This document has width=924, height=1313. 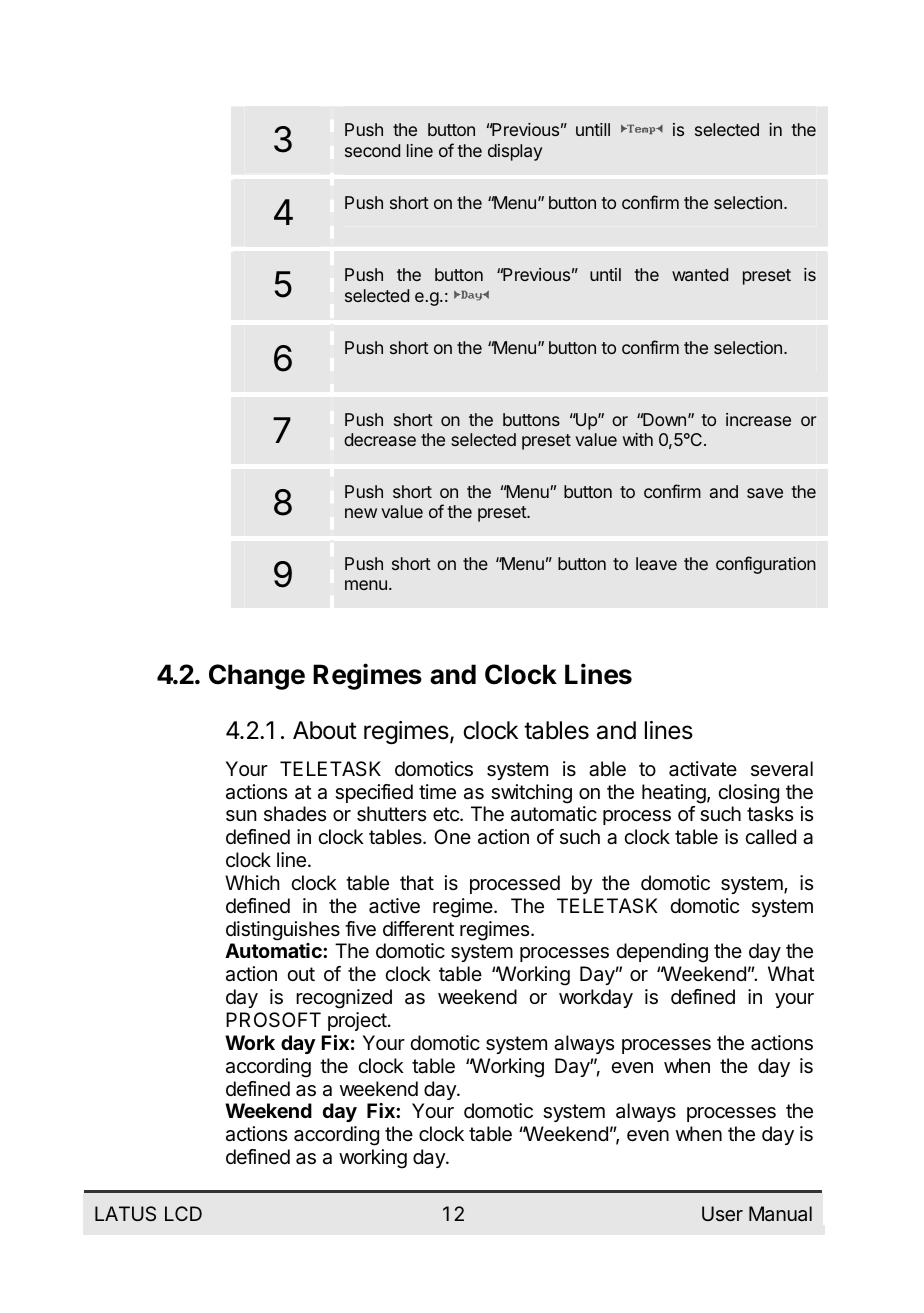 What do you see at coordinates (700, 274) in the document?
I see `wanted` at bounding box center [700, 274].
